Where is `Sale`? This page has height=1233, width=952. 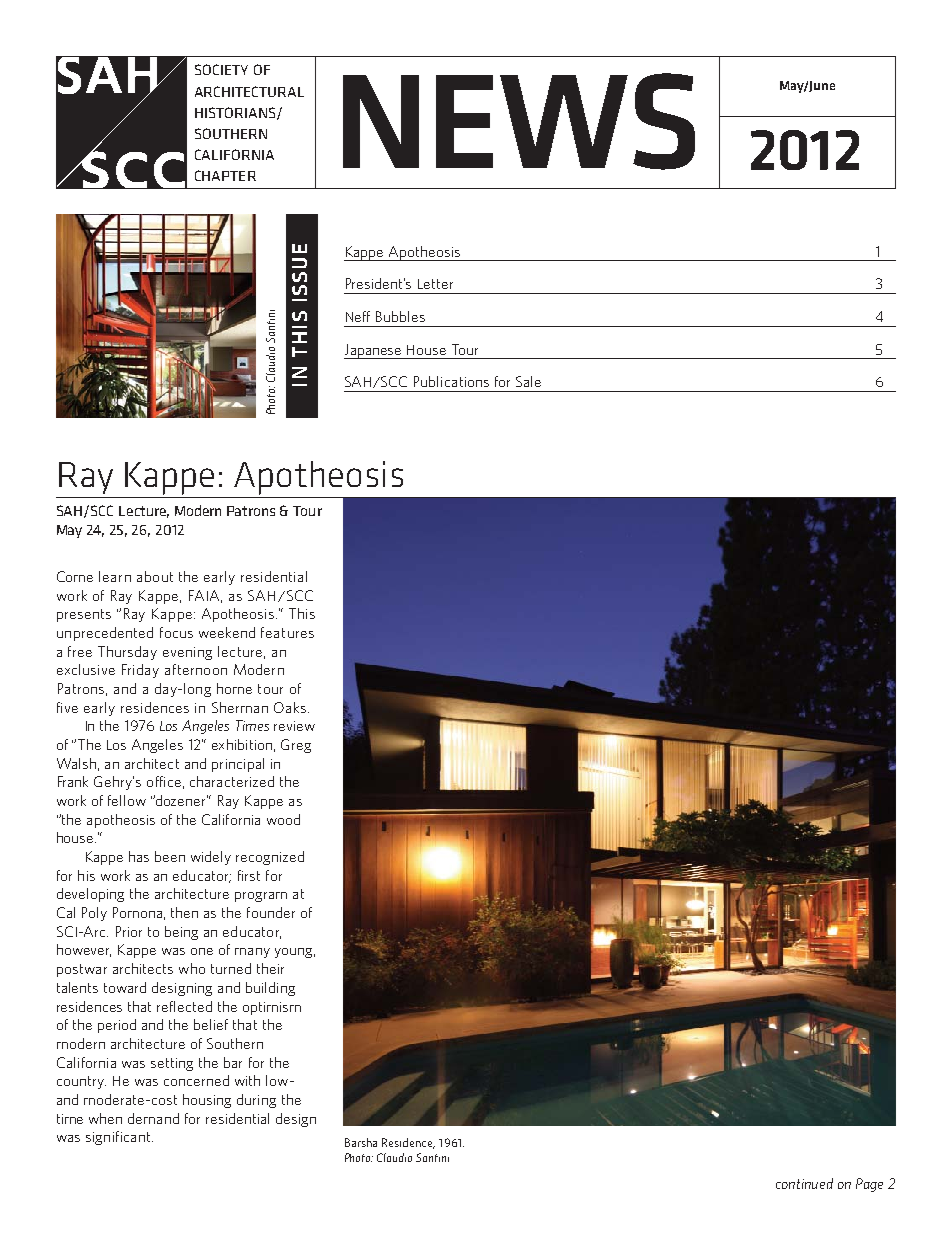 Sale is located at coordinates (528, 381).
